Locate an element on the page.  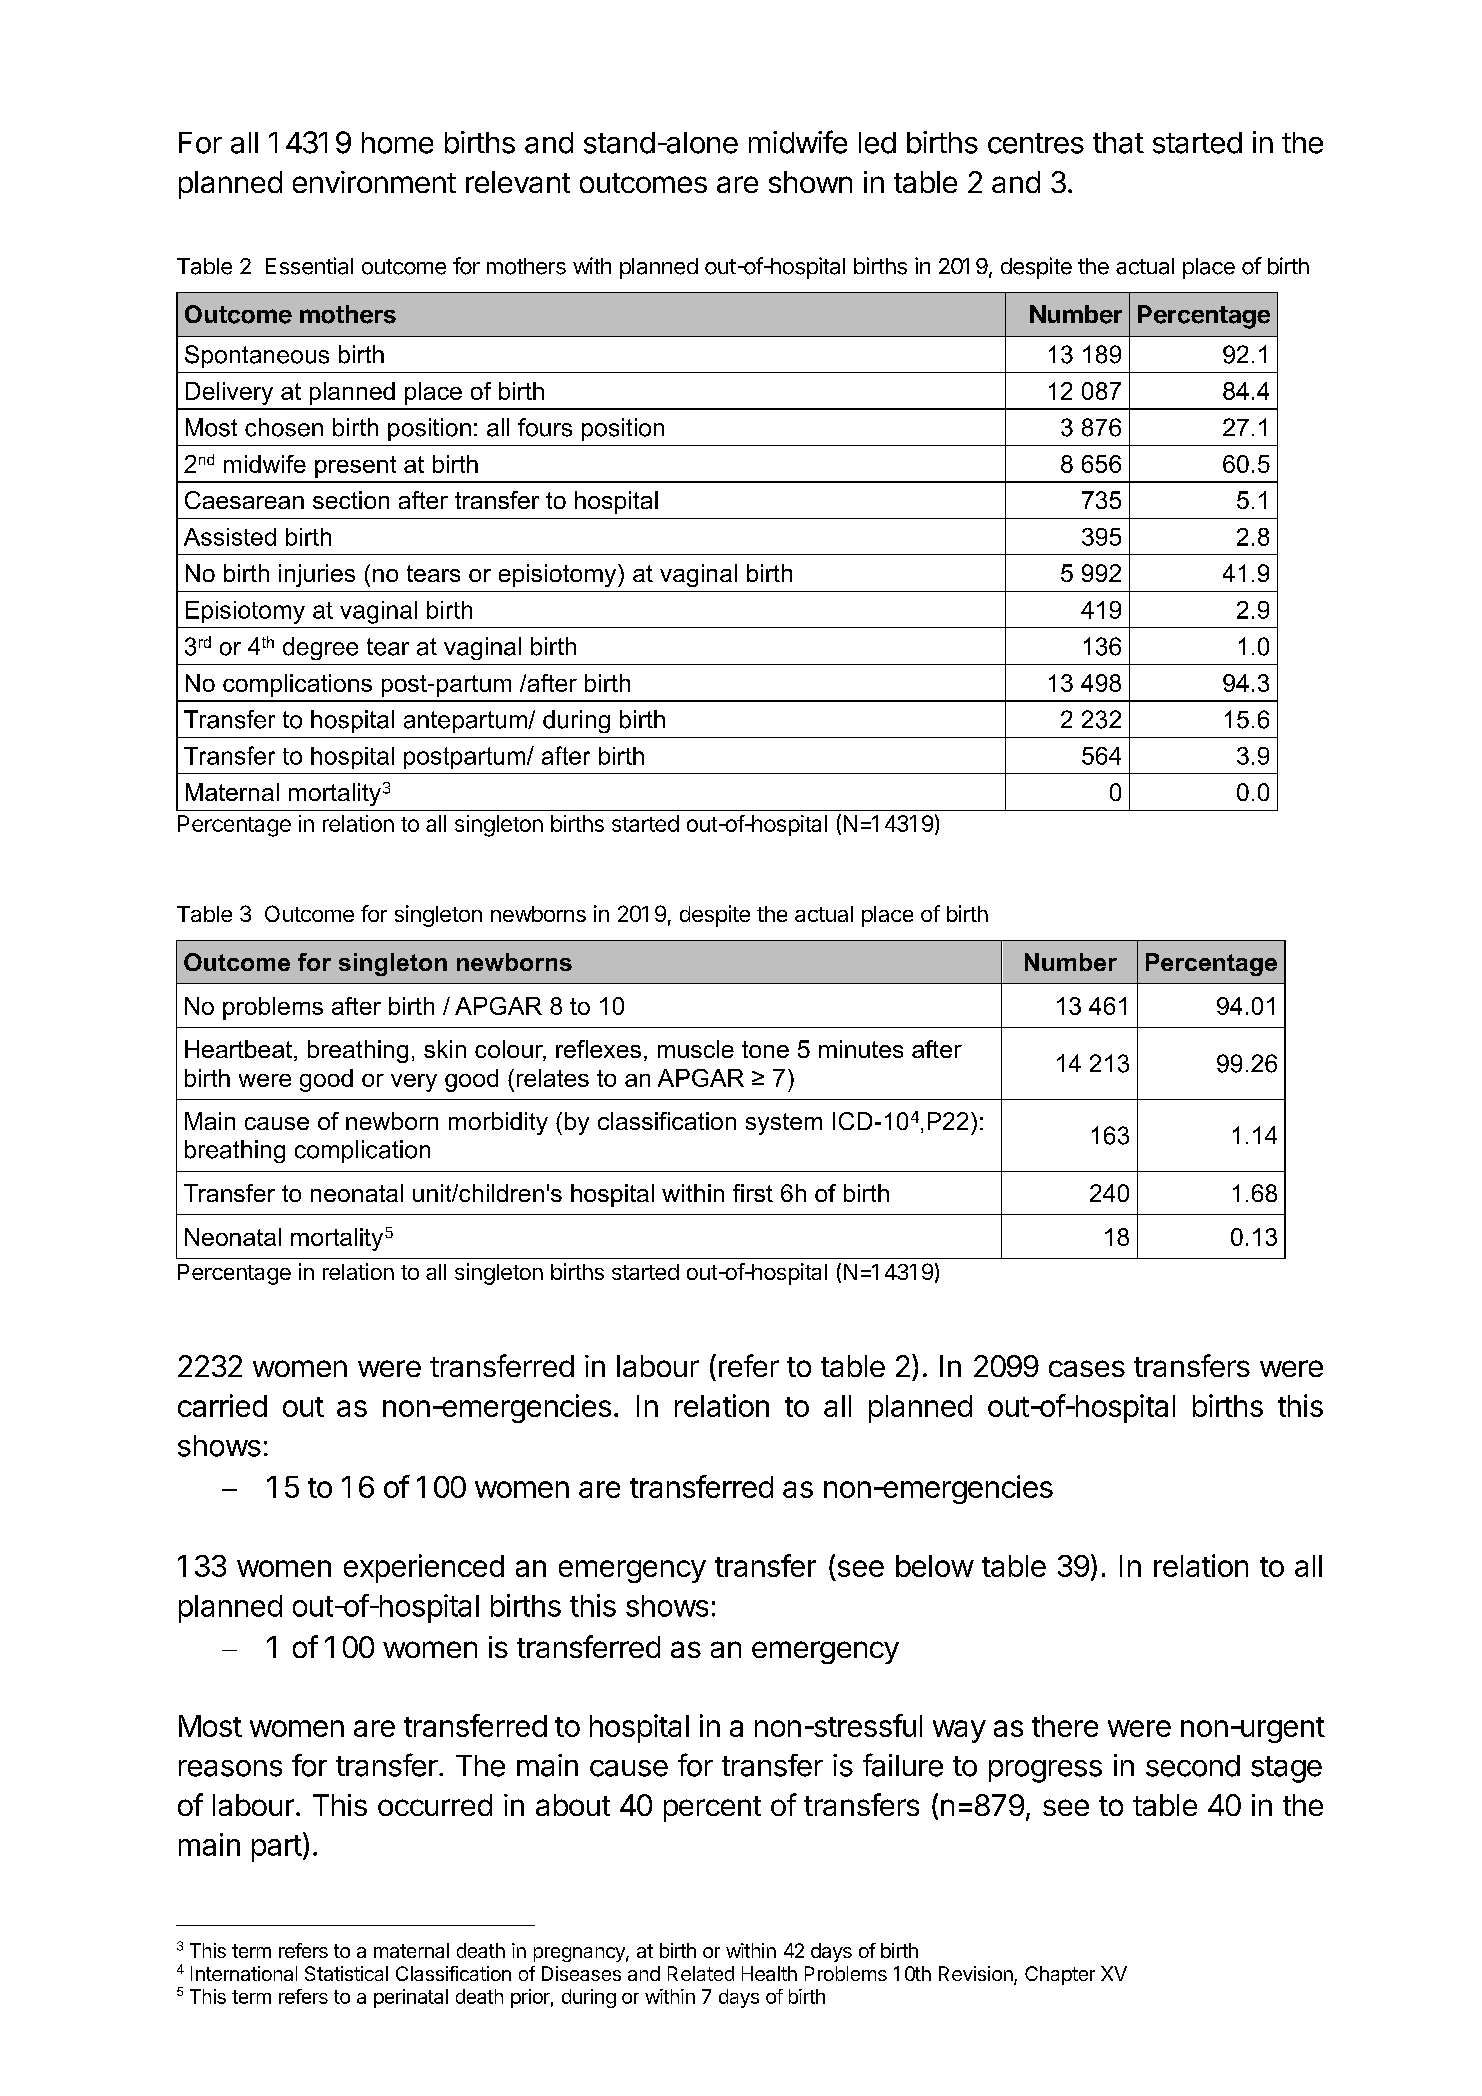
there is located at coordinates (1065, 1726).
